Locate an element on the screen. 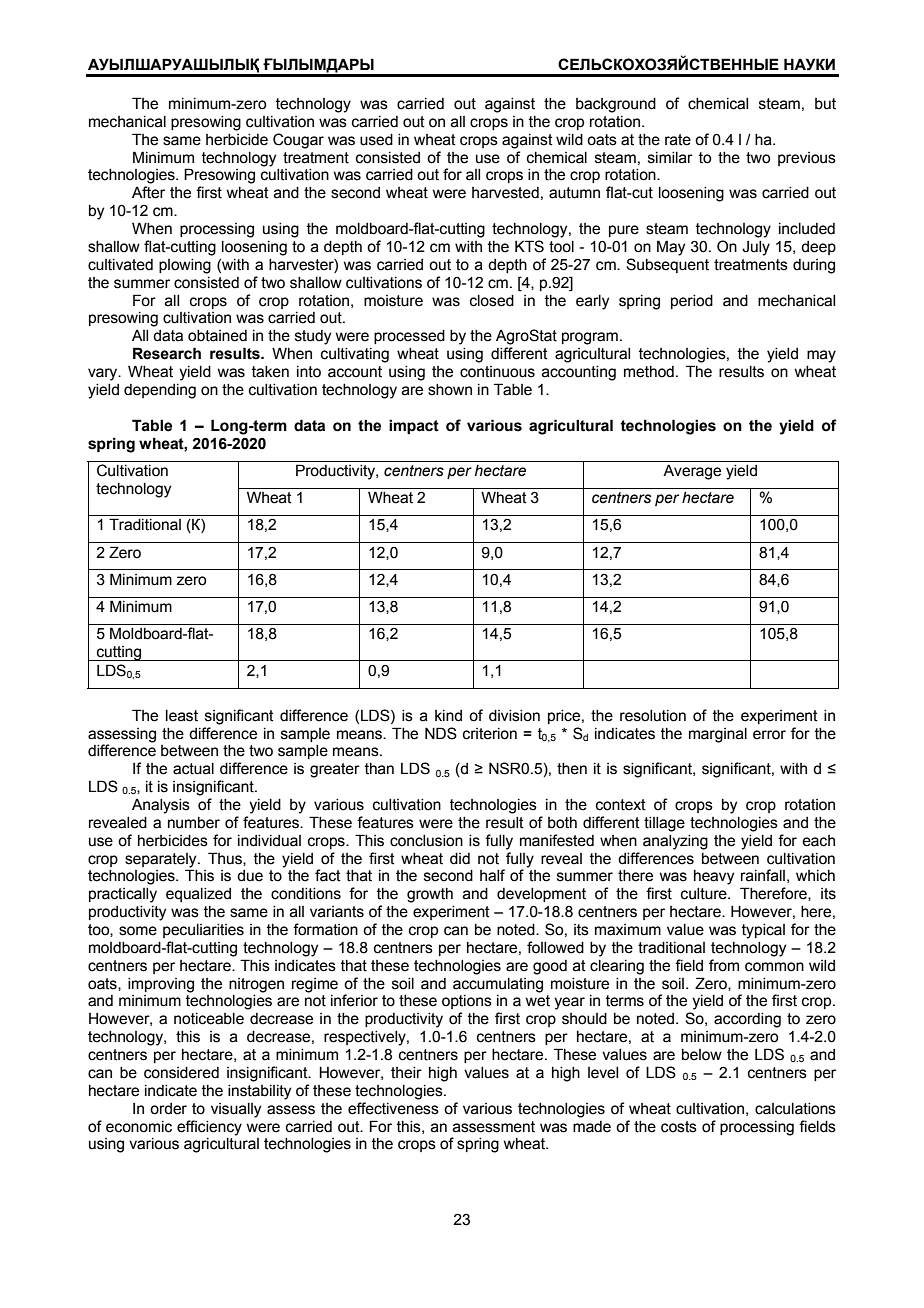 This screenshot has width=924, height=1308. their is located at coordinates (406, 1073).
